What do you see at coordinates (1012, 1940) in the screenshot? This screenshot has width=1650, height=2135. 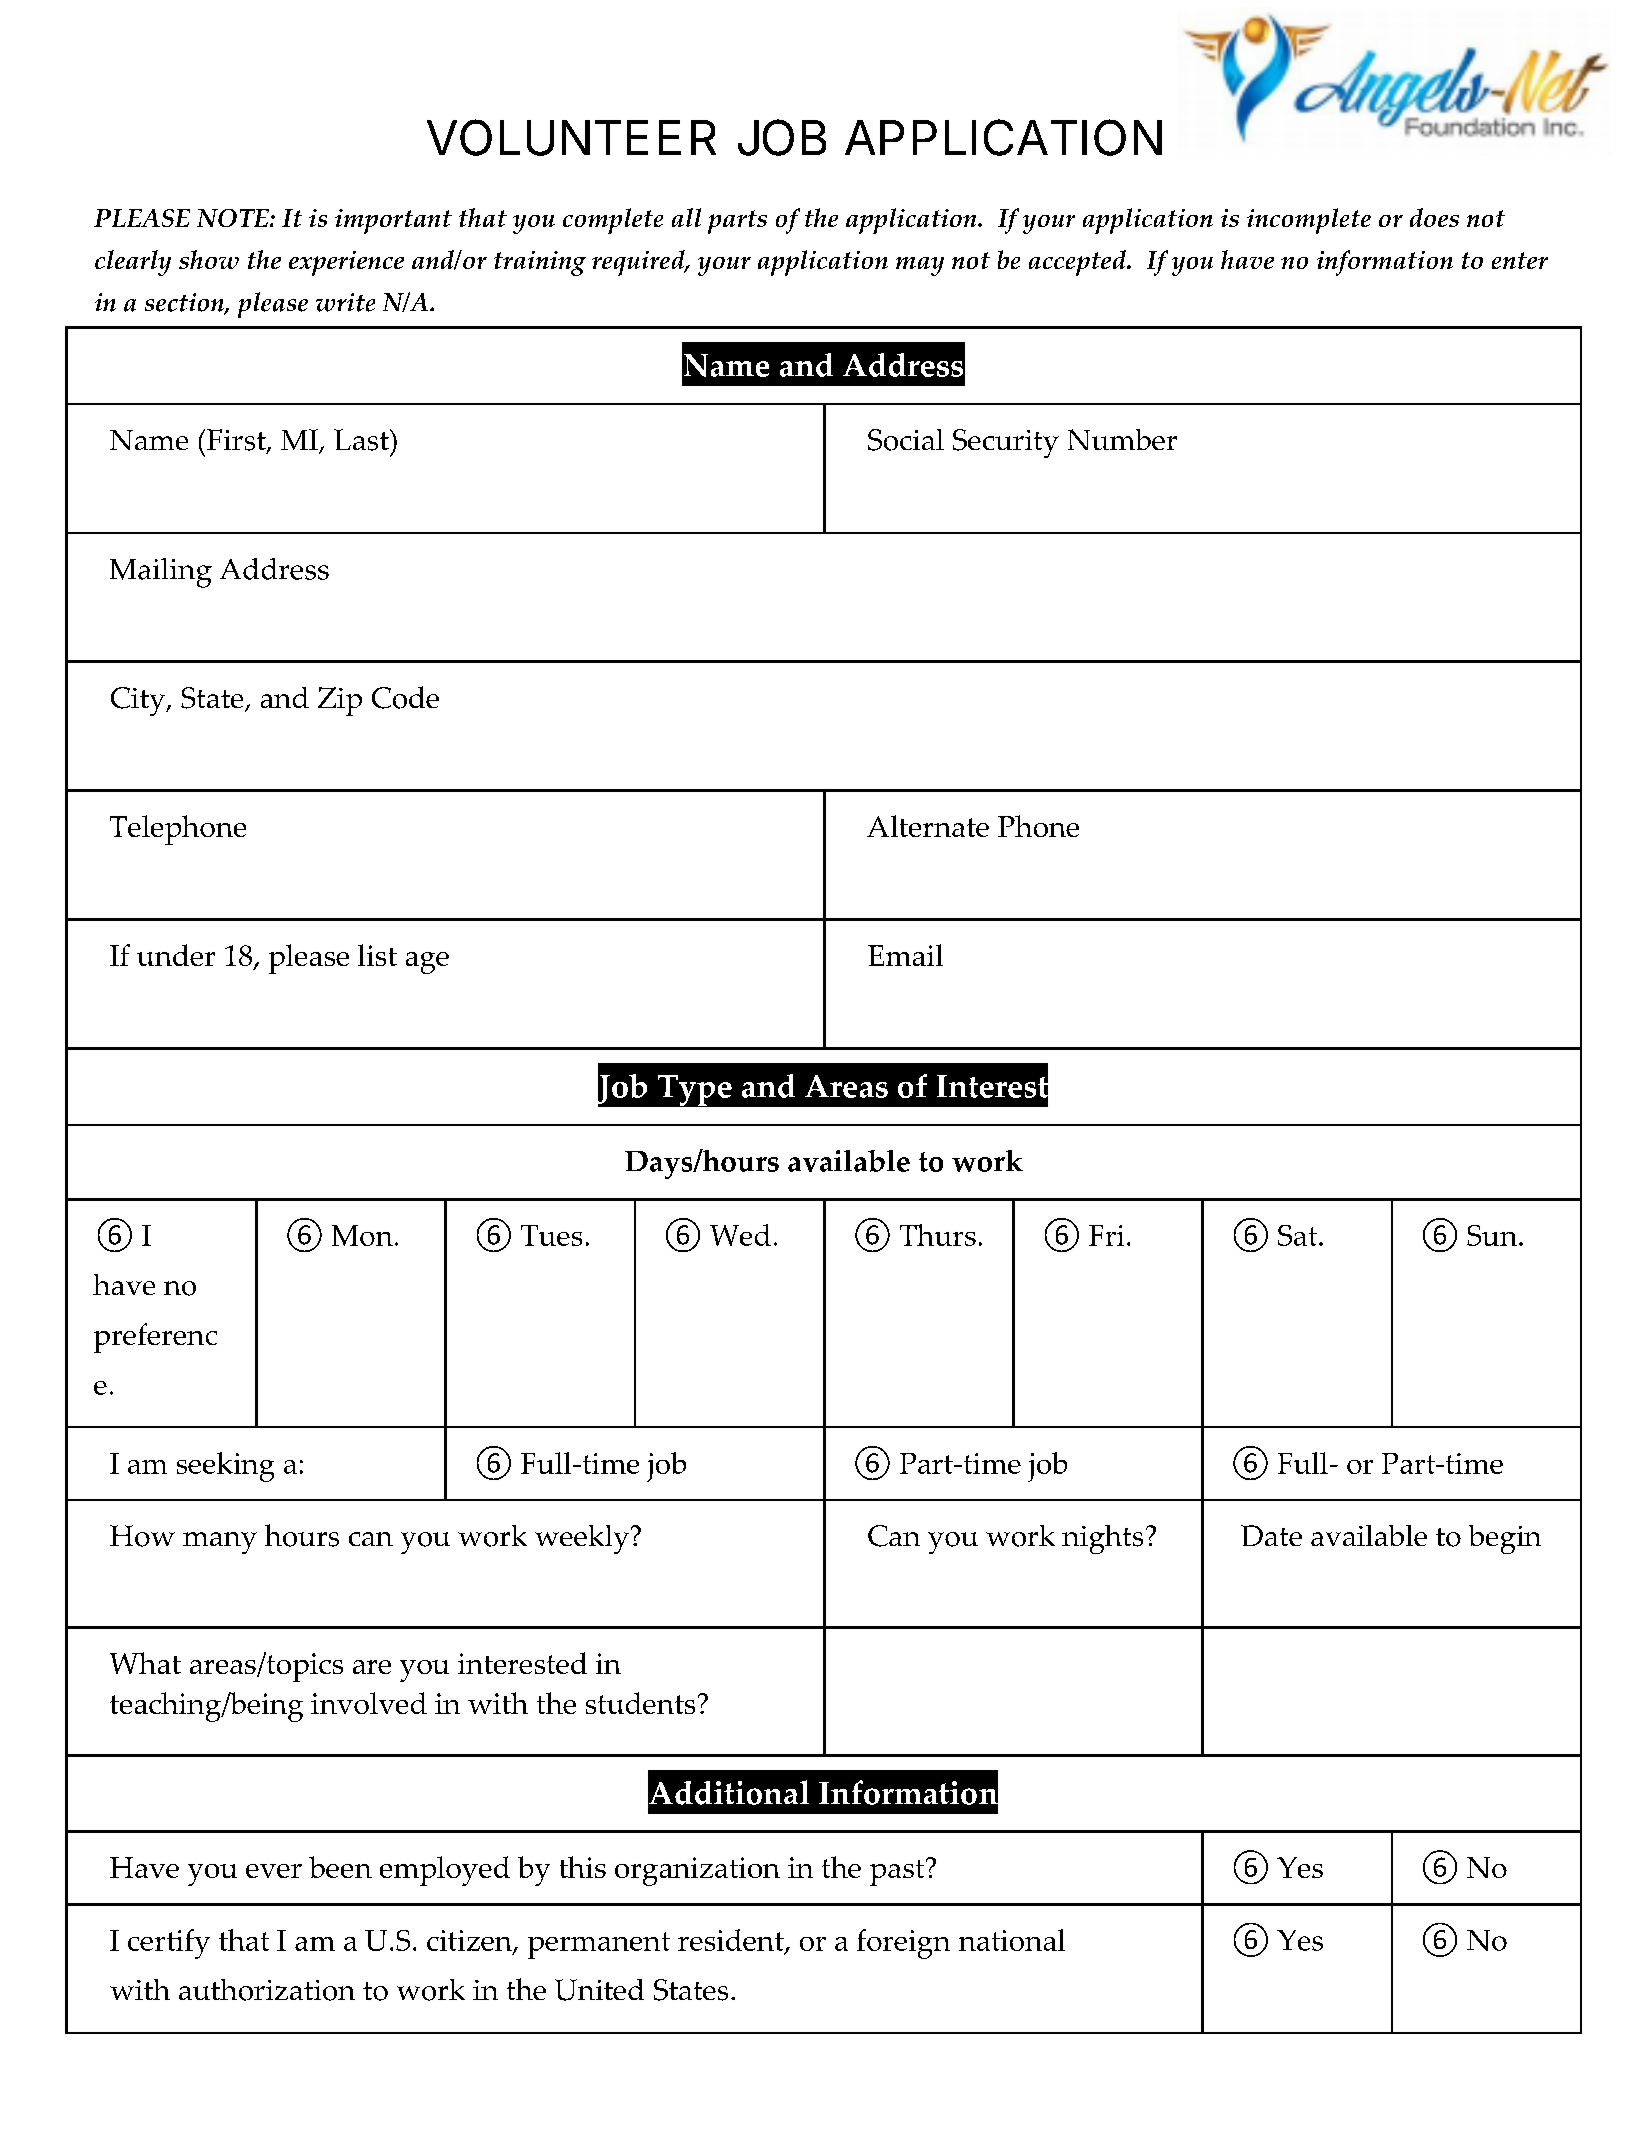 I see `national` at bounding box center [1012, 1940].
